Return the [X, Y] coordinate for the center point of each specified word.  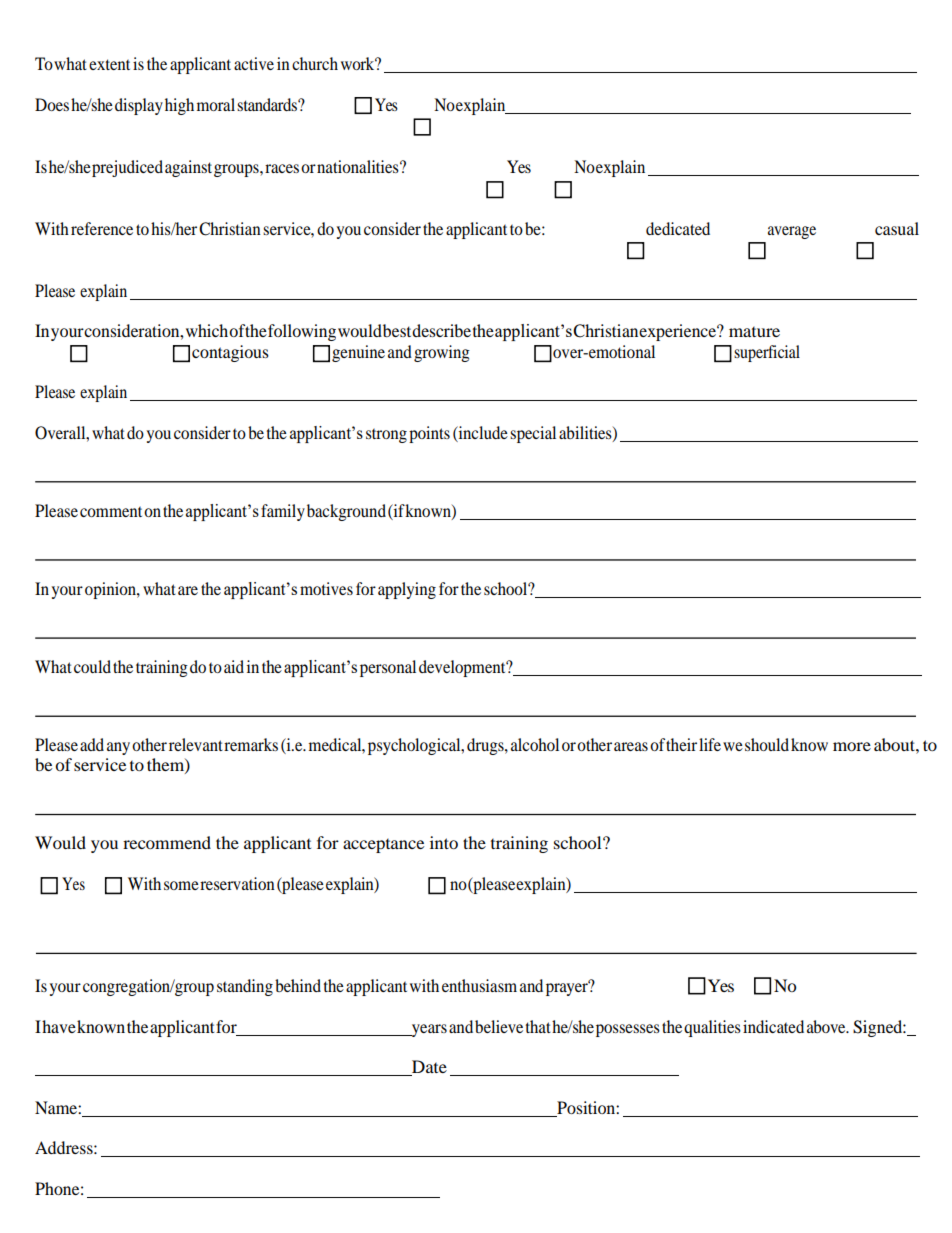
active [254, 63]
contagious [230, 353]
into [444, 842]
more [852, 746]
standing [245, 987]
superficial [767, 353]
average [792, 232]
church [315, 63]
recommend [167, 842]
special [533, 434]
